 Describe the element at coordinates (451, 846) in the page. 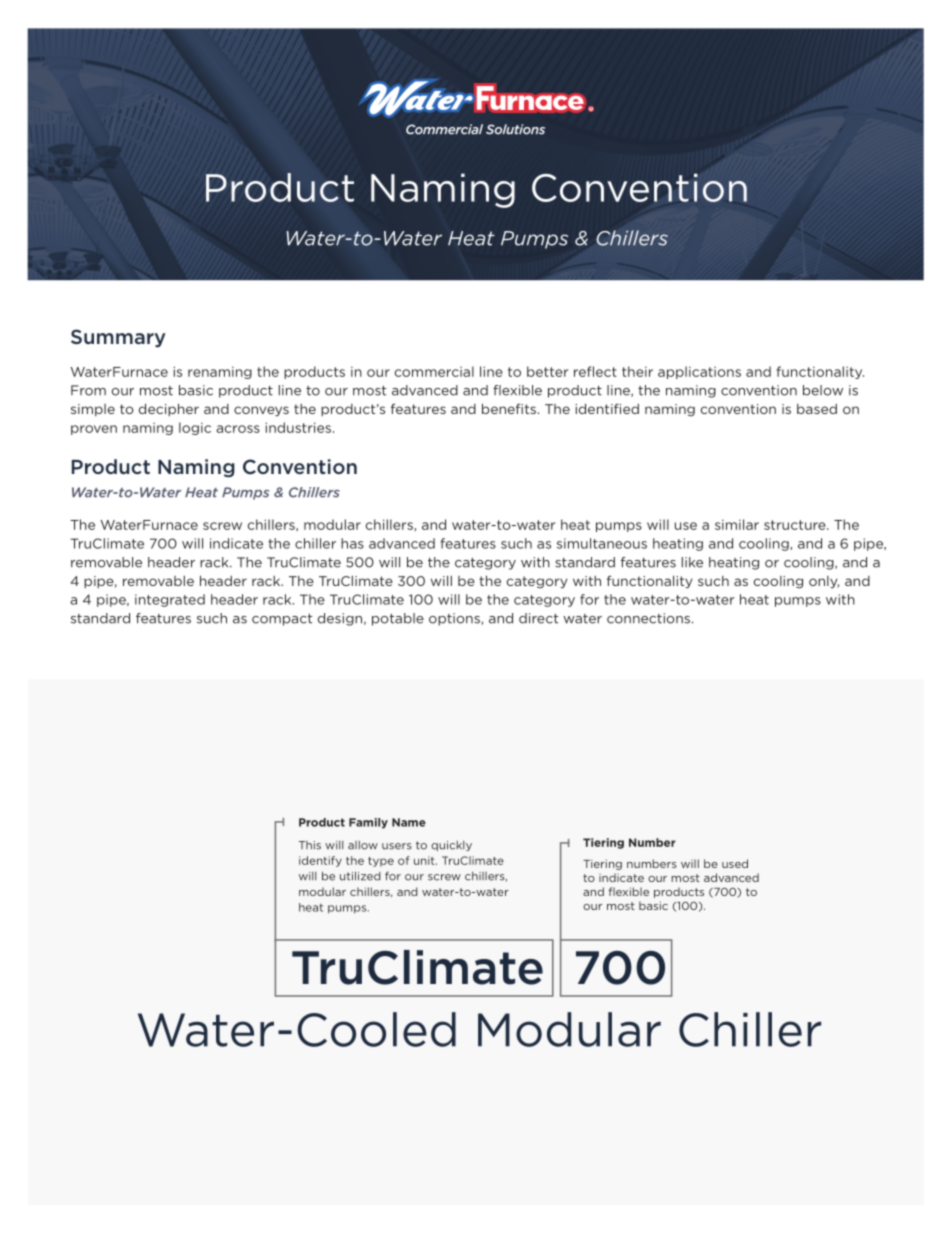

I see `quickly` at that location.
